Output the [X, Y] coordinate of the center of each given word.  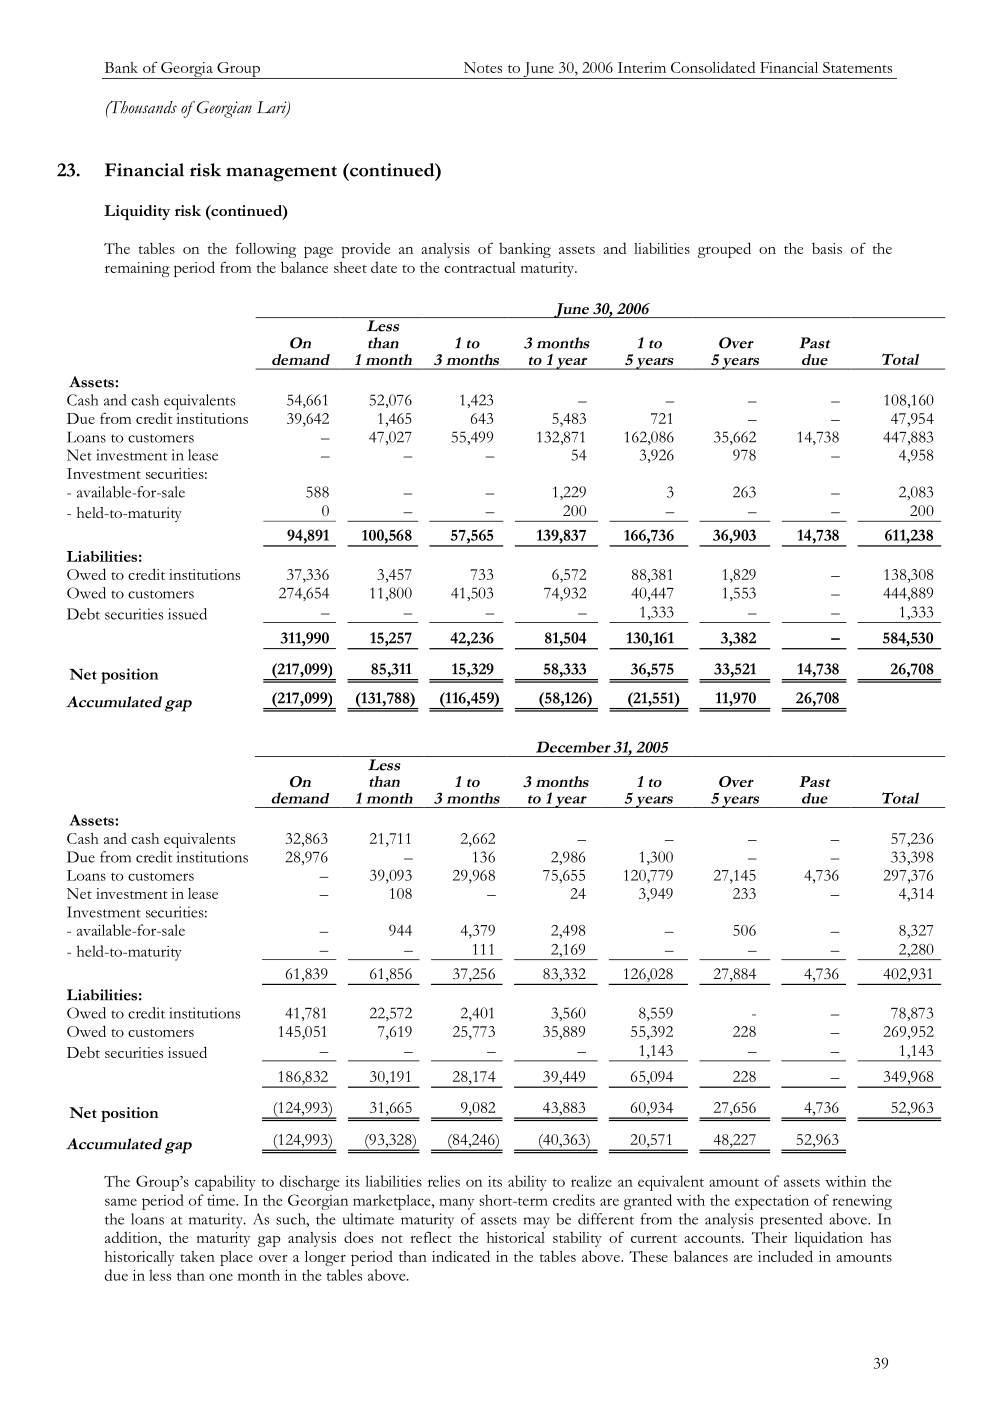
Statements [857, 67]
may [536, 1223]
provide [366, 250]
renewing [862, 1202]
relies [444, 1181]
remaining [137, 269]
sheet [350, 267]
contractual [479, 267]
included [785, 1256]
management [281, 174]
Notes [483, 67]
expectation [772, 1202]
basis [827, 248]
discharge [309, 1183]
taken [197, 1256]
